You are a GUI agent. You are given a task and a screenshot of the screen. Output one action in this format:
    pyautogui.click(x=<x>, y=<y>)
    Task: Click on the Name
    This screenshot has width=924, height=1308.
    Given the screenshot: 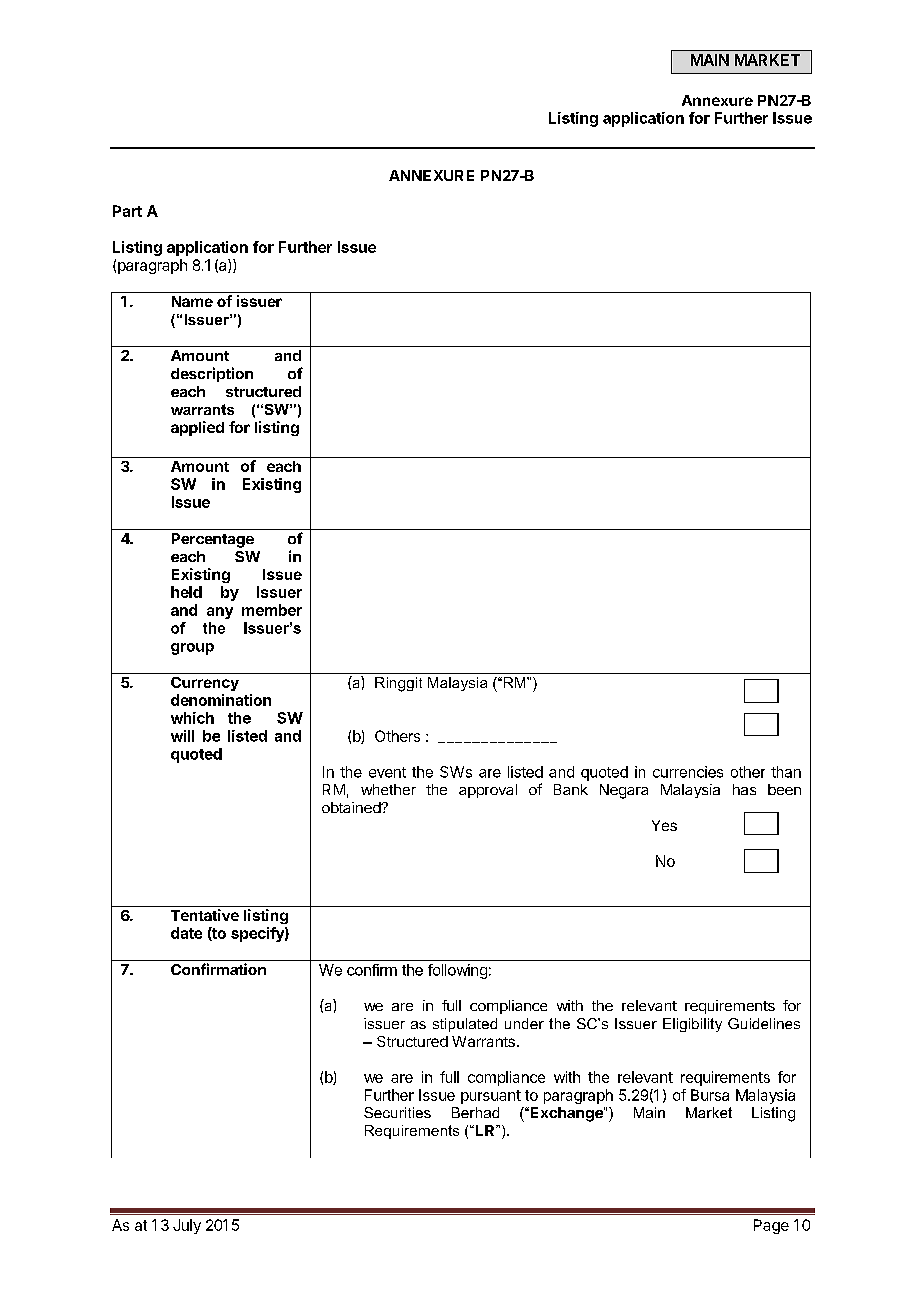 What is the action you would take?
    pyautogui.click(x=192, y=301)
